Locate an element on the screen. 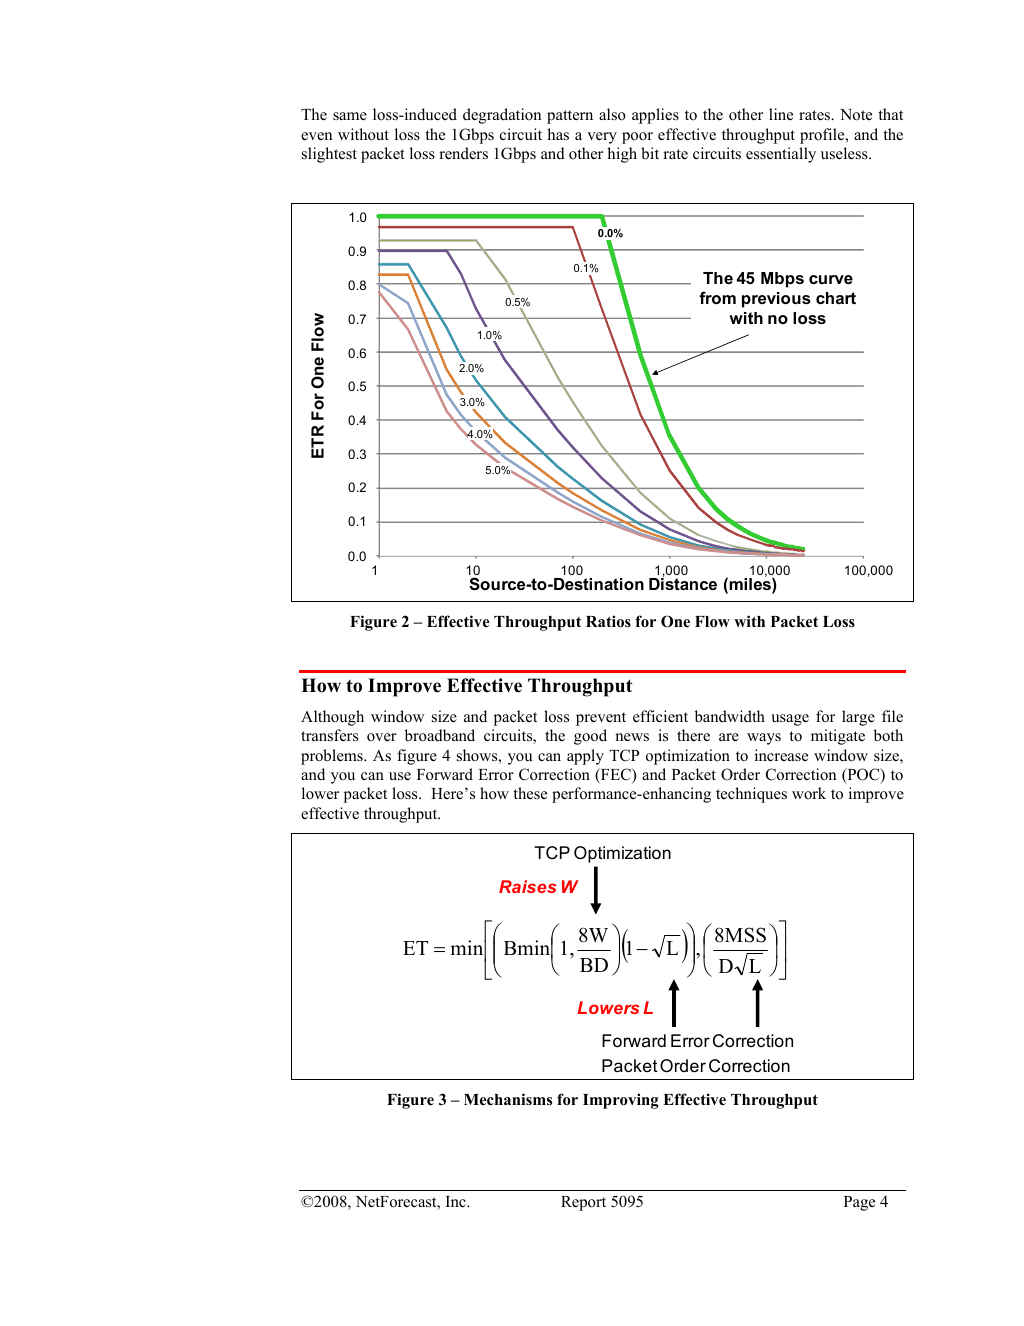 The width and height of the screenshot is (1024, 1326). useless is located at coordinates (845, 153).
